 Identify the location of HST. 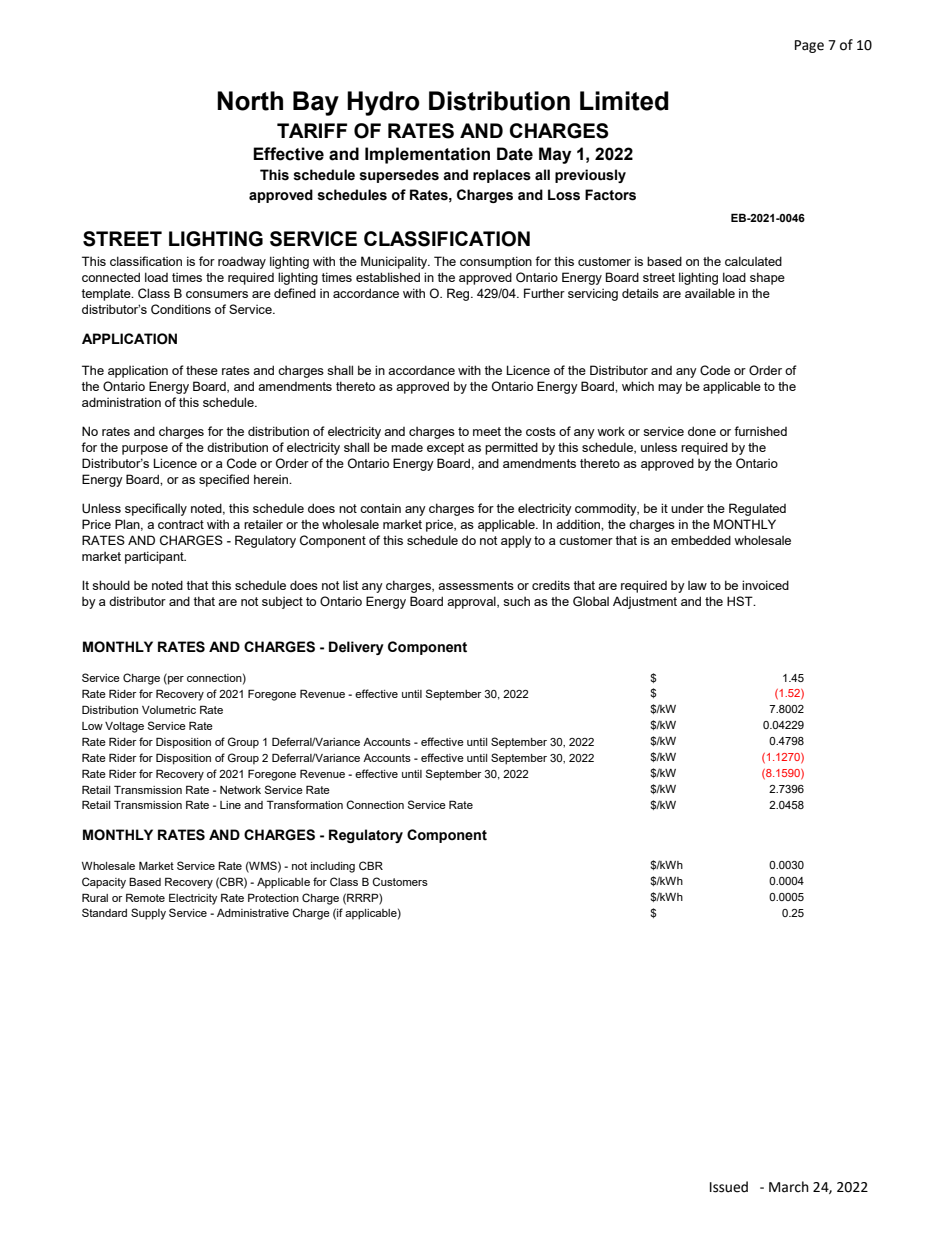
(741, 601).
